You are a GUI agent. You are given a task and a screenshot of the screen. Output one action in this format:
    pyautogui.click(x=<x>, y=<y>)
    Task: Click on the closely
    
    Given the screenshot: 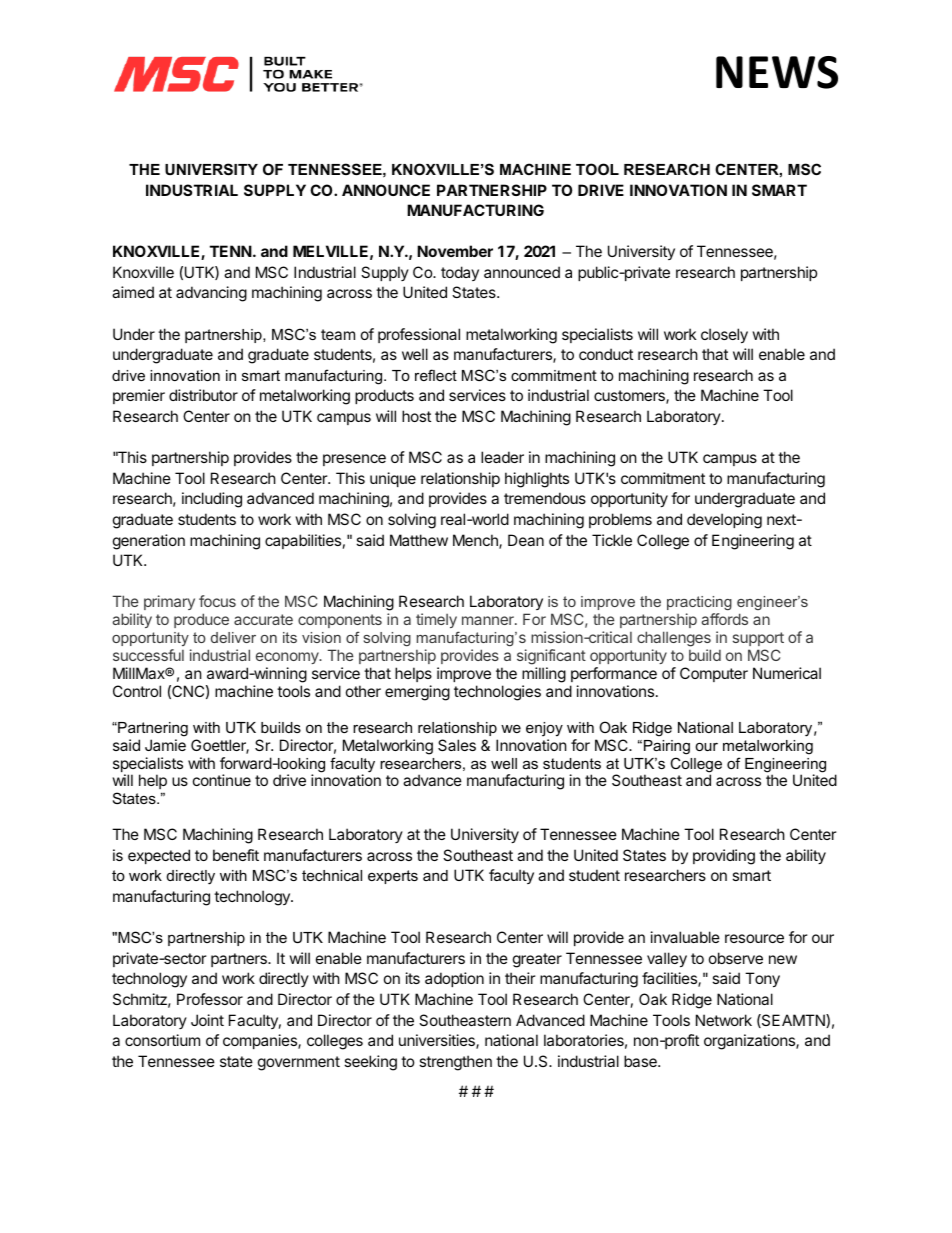 What is the action you would take?
    pyautogui.click(x=724, y=335)
